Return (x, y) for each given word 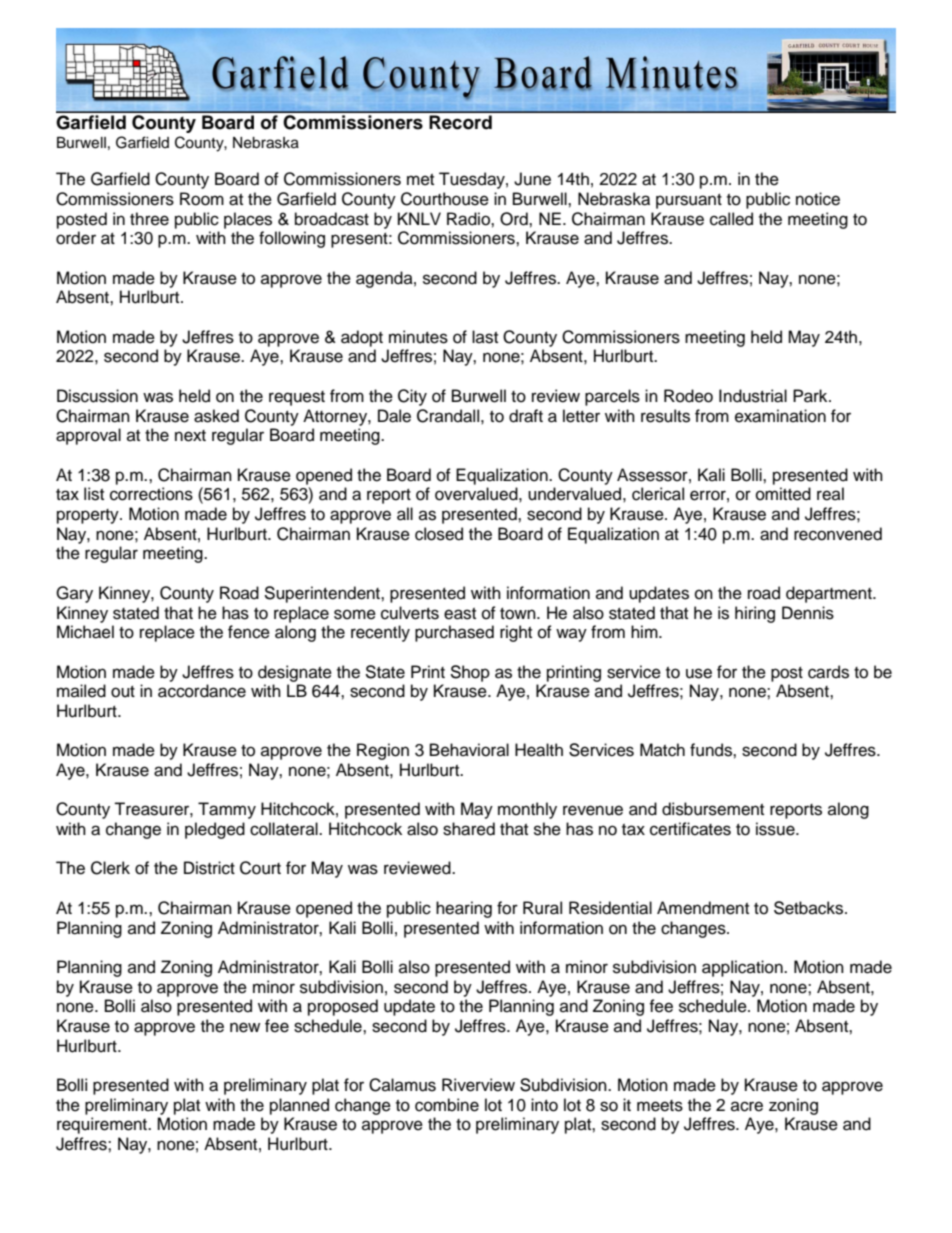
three (149, 219)
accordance (202, 691)
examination (780, 416)
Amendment (703, 908)
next (190, 436)
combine (447, 1105)
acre (747, 1106)
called (731, 219)
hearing (464, 909)
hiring (755, 614)
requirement (103, 1125)
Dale (394, 416)
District (209, 868)
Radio (469, 219)
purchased (454, 633)
